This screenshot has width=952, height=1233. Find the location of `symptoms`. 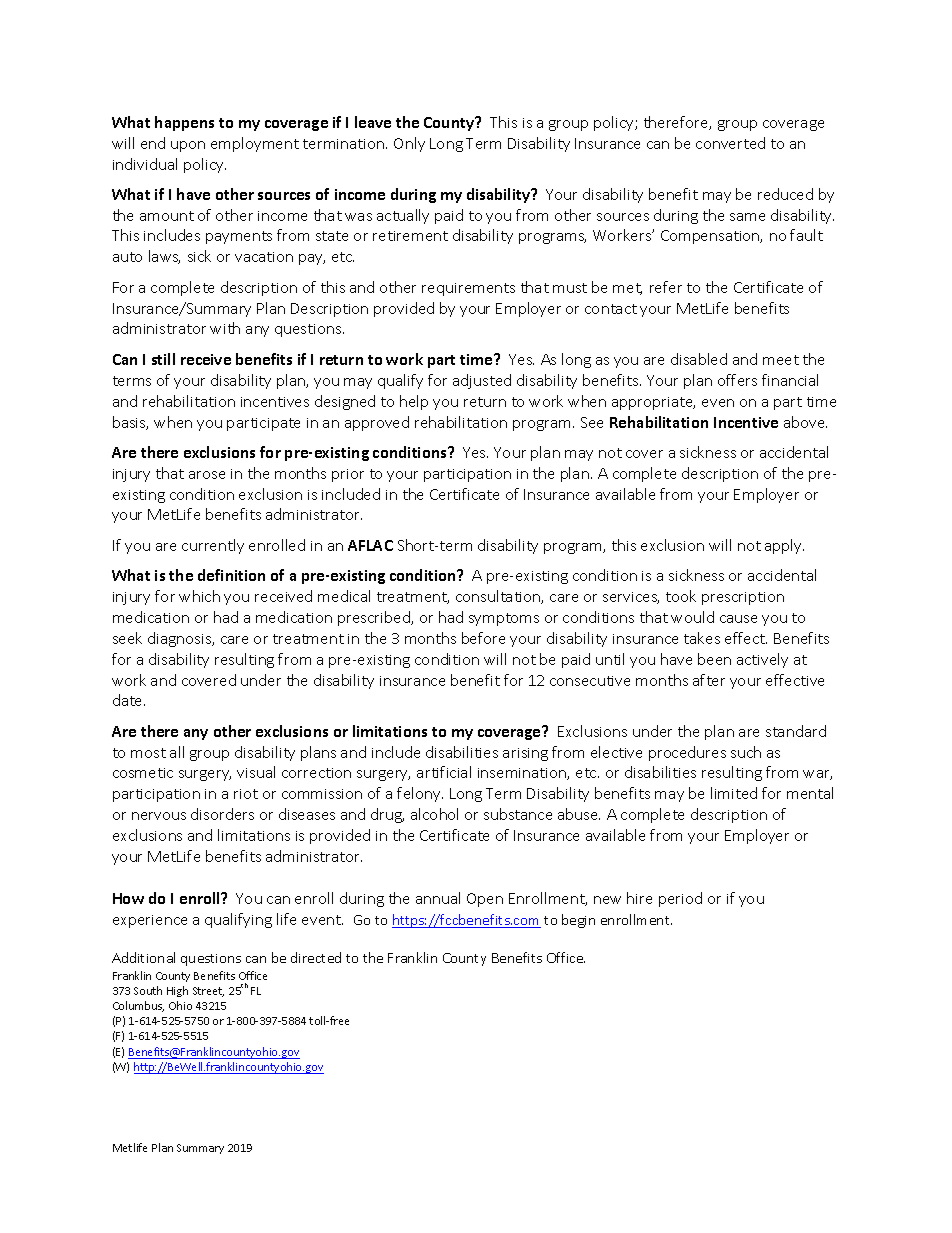

symptoms is located at coordinates (504, 619).
